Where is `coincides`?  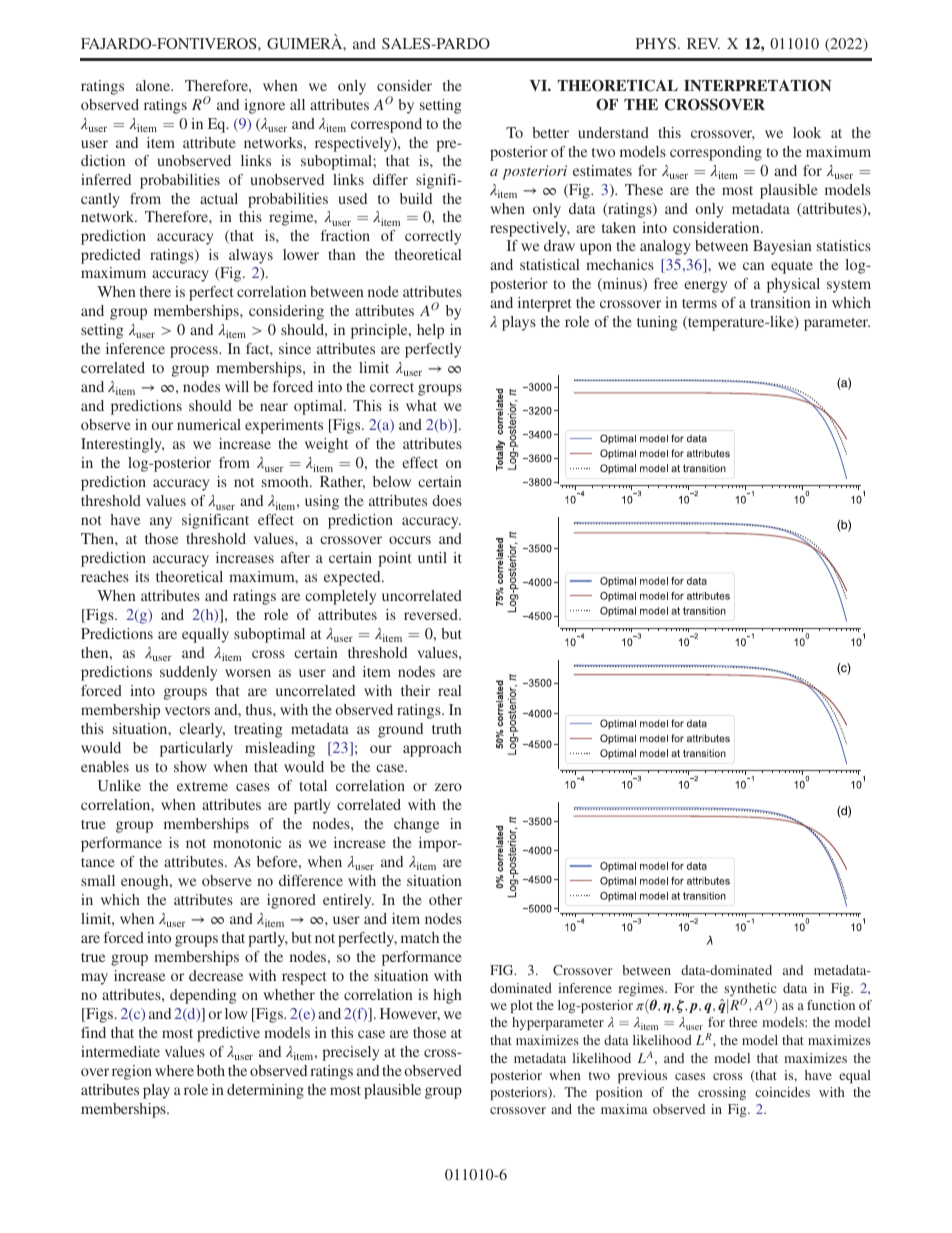 coincides is located at coordinates (782, 1092).
